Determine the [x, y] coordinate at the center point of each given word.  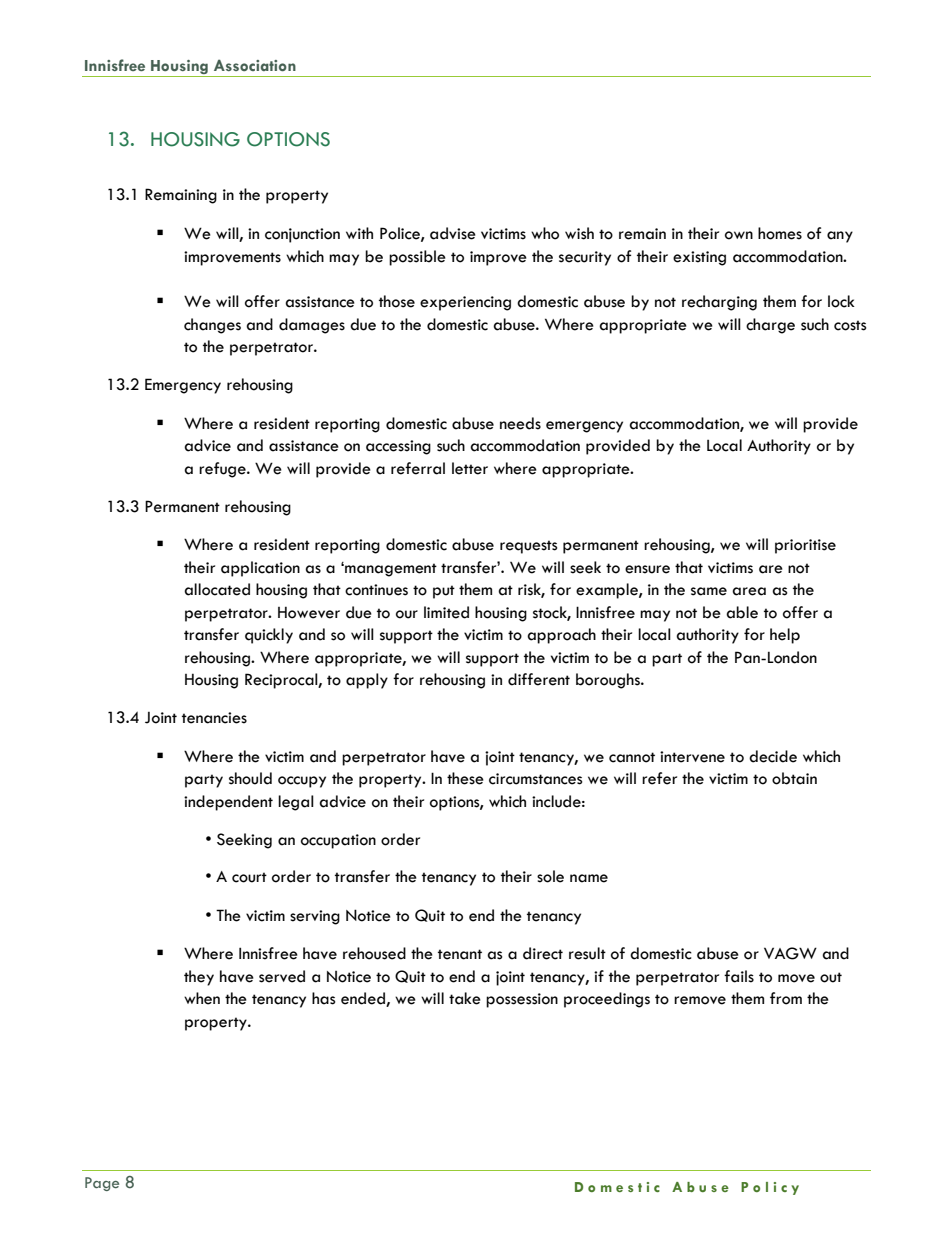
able [742, 612]
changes [212, 326]
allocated [217, 589]
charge [770, 326]
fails [739, 976]
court [249, 877]
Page [102, 1184]
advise [453, 233]
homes [780, 233]
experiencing [465, 303]
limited [446, 612]
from [786, 998]
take [465, 998]
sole [550, 876]
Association [255, 65]
